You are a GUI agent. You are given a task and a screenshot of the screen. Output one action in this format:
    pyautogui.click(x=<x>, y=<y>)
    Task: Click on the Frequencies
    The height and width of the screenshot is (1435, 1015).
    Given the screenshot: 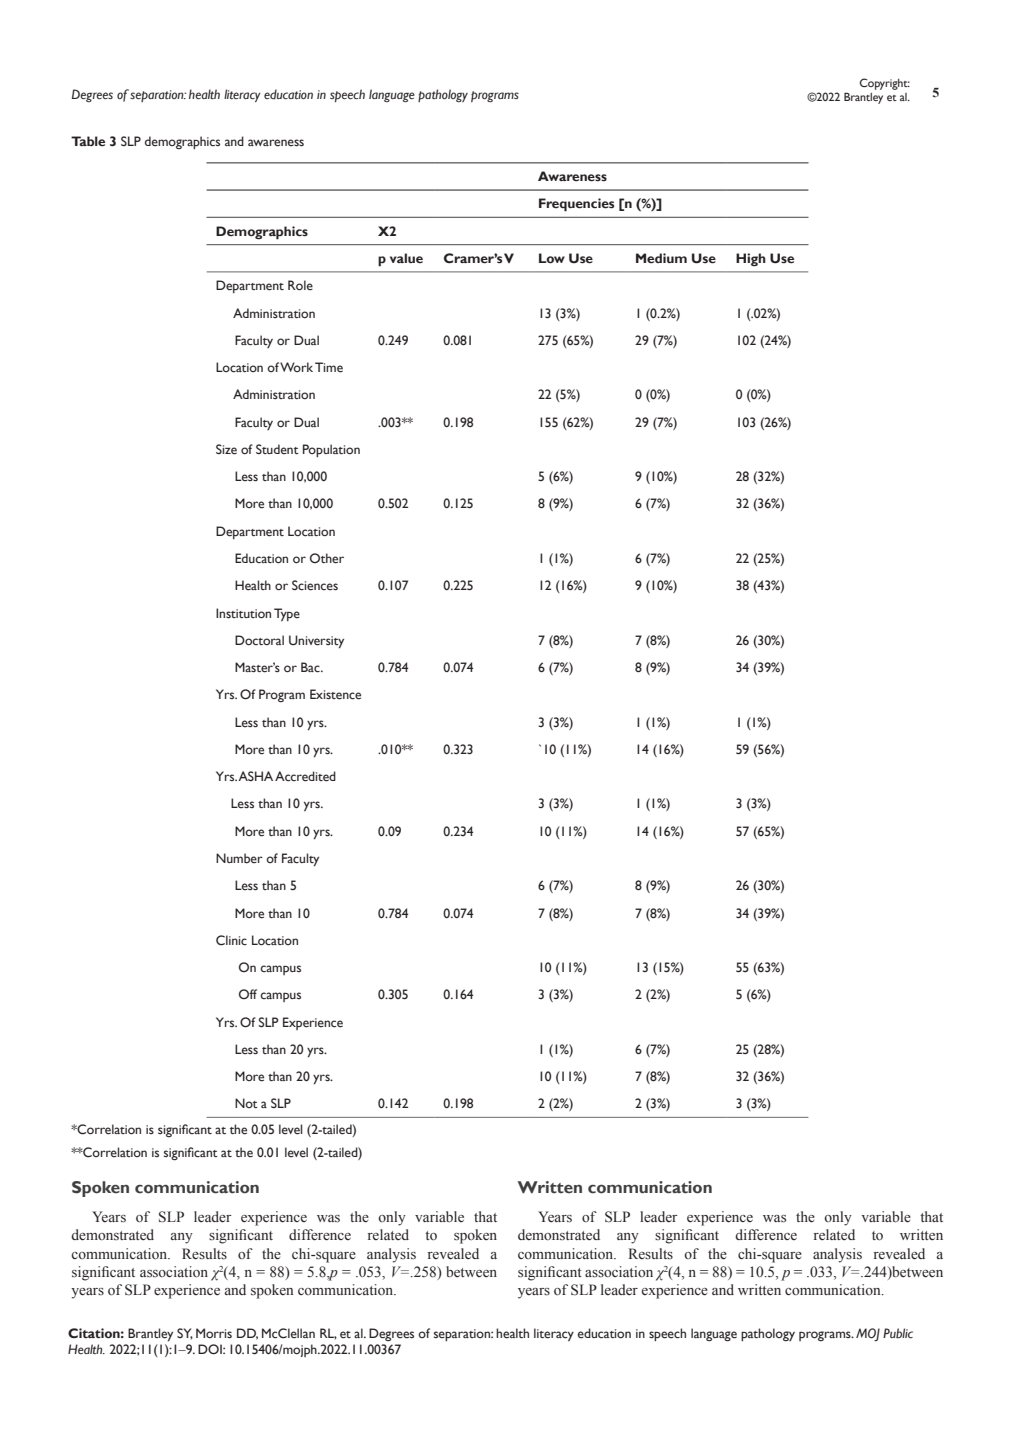 What is the action you would take?
    pyautogui.click(x=576, y=205)
